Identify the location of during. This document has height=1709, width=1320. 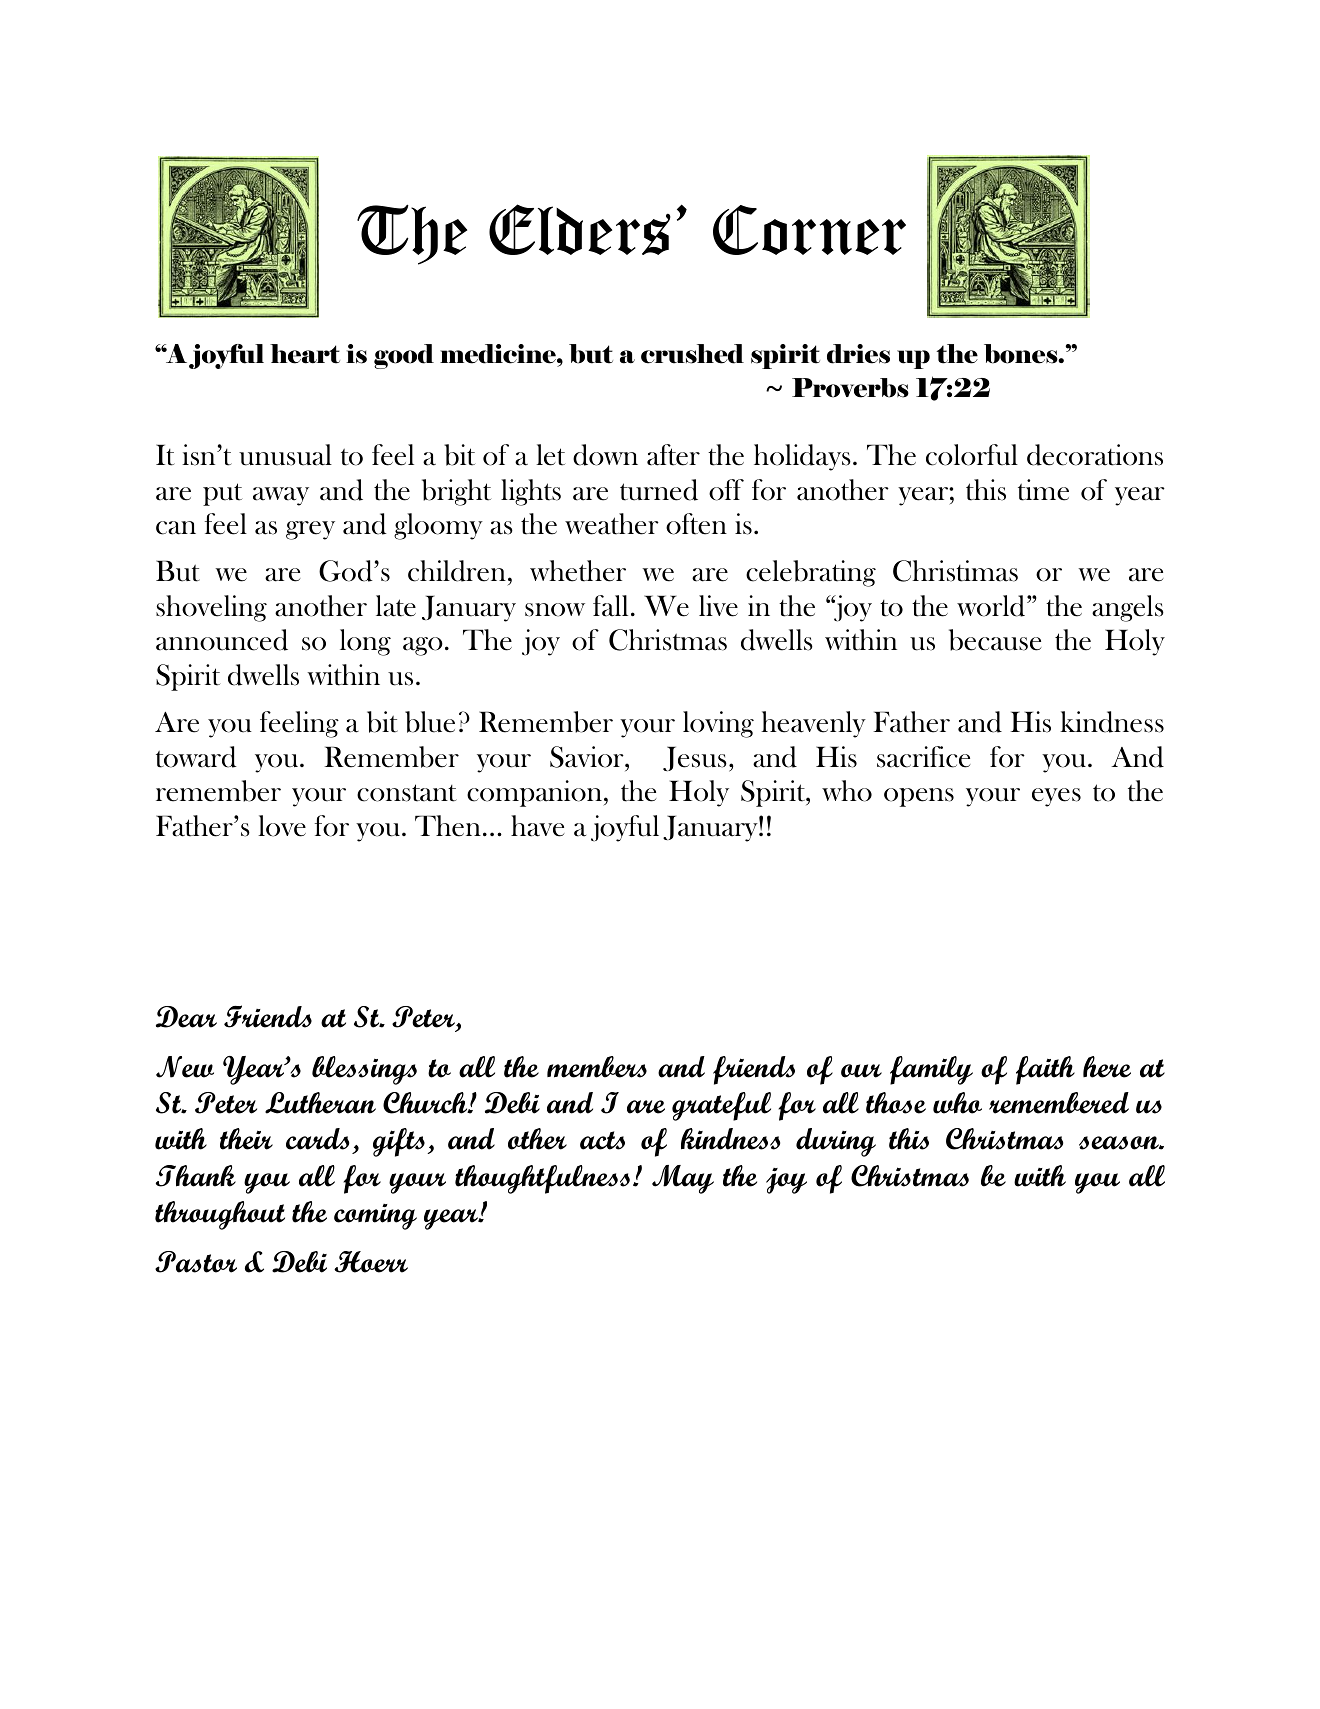
(836, 1142).
